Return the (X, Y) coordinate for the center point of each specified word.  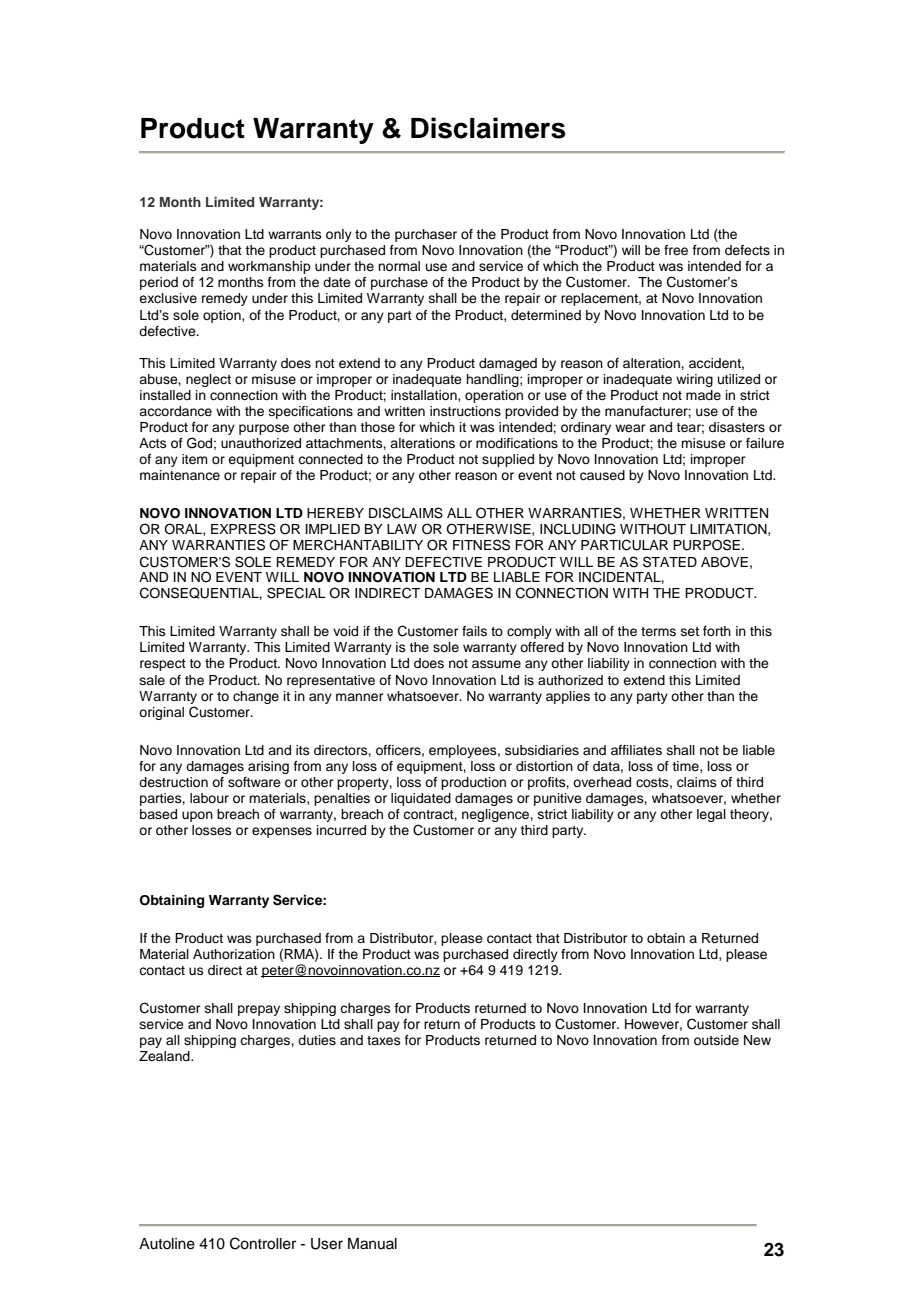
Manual (372, 1244)
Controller (263, 1243)
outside (716, 1040)
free (676, 250)
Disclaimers (488, 128)
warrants (295, 234)
